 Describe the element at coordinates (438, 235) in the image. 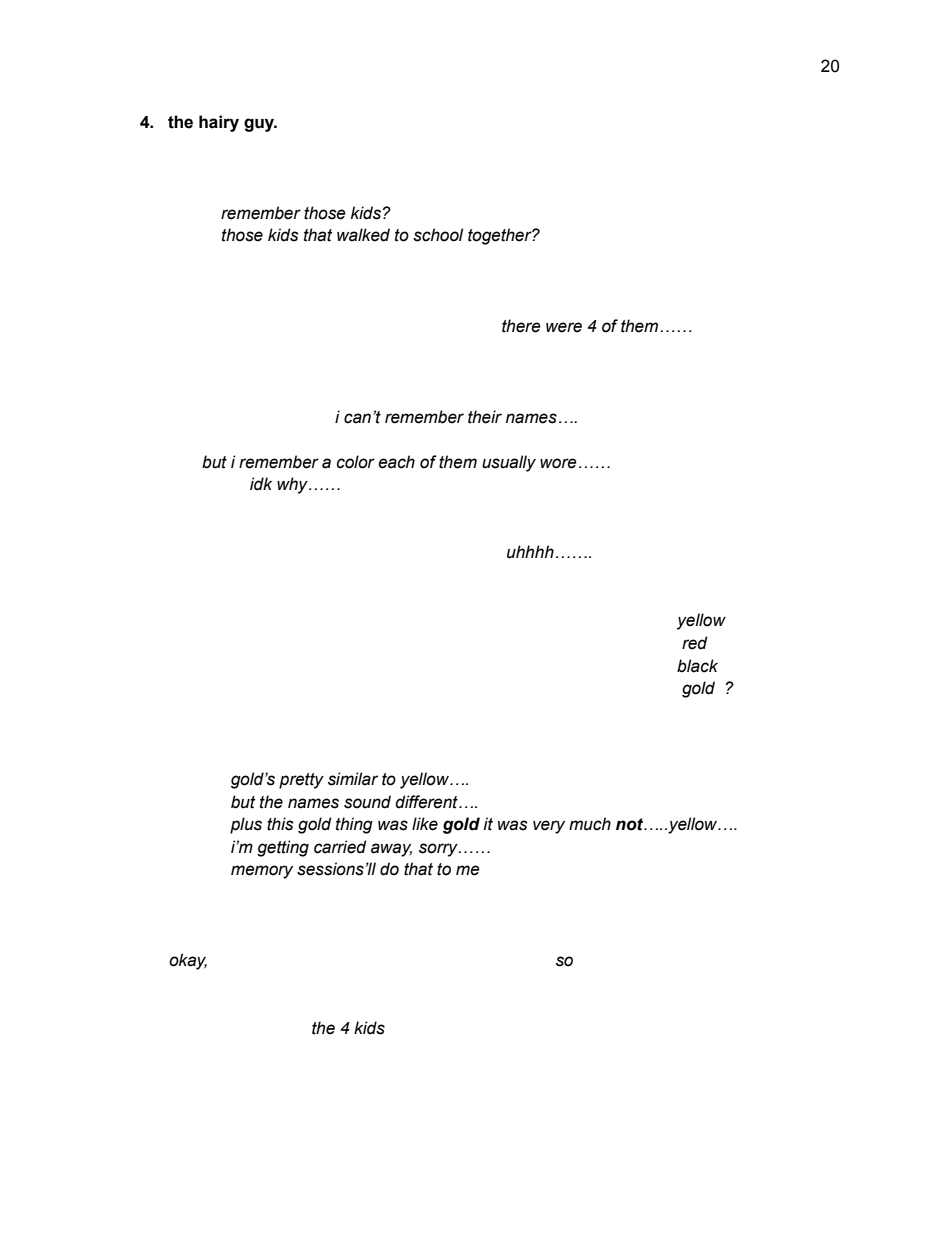

I see `school` at that location.
